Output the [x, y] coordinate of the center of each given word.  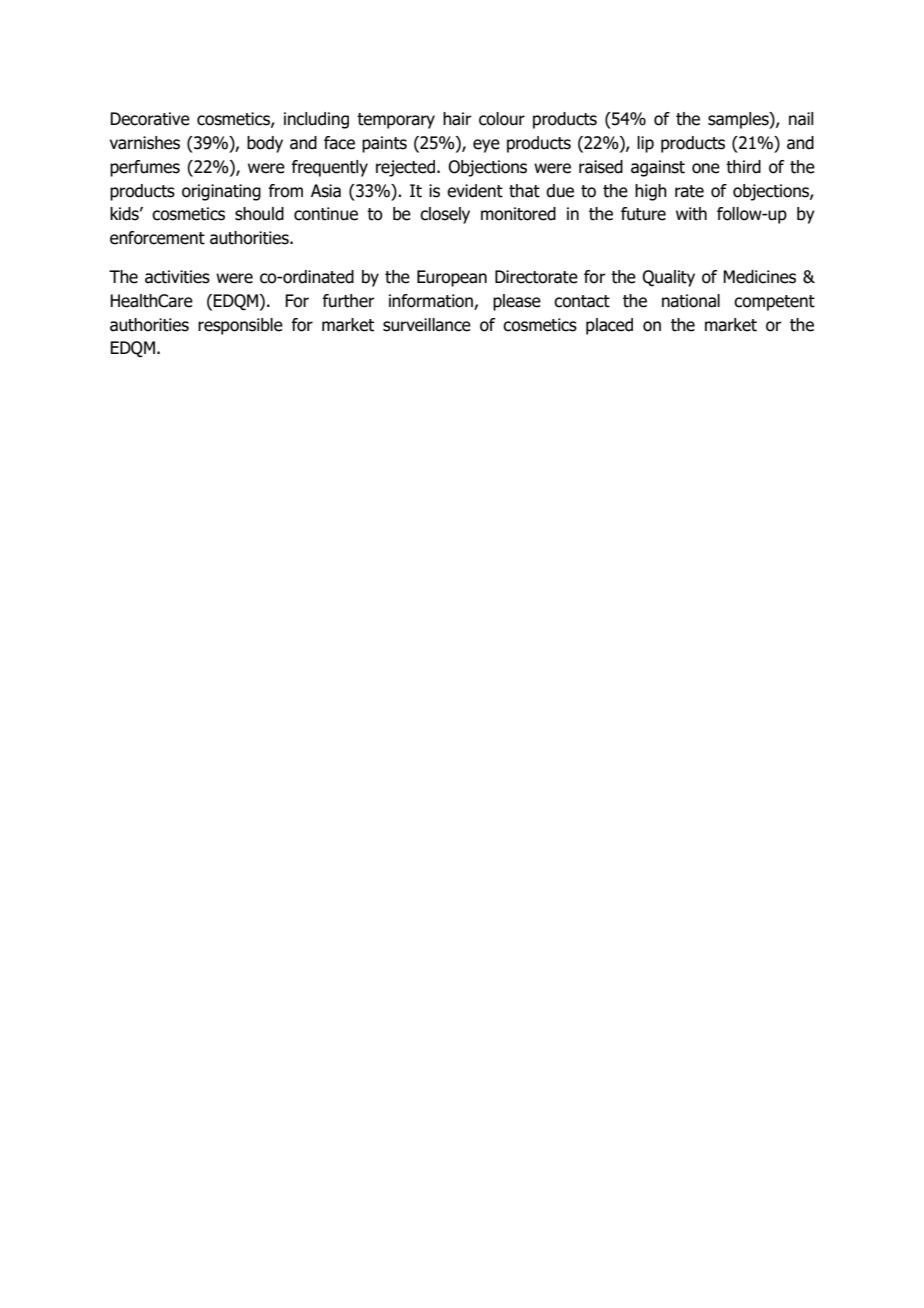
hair [457, 119]
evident [475, 191]
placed [609, 326]
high [651, 192]
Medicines [759, 277]
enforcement [157, 238]
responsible [240, 326]
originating [221, 192]
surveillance [427, 325]
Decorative [150, 119]
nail [801, 119]
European [452, 278]
